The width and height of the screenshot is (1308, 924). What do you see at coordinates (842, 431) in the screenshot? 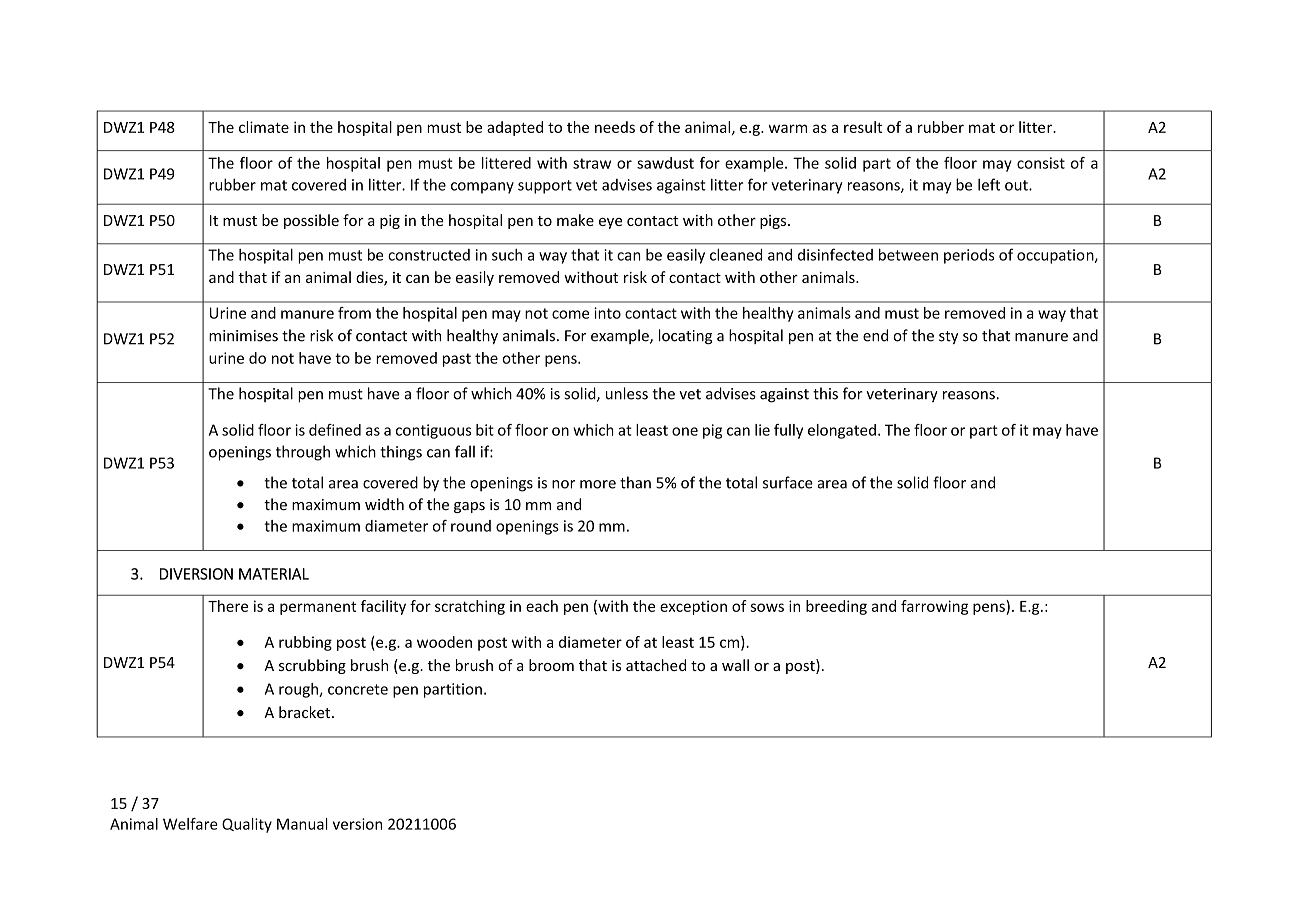
I see `elongated` at bounding box center [842, 431].
